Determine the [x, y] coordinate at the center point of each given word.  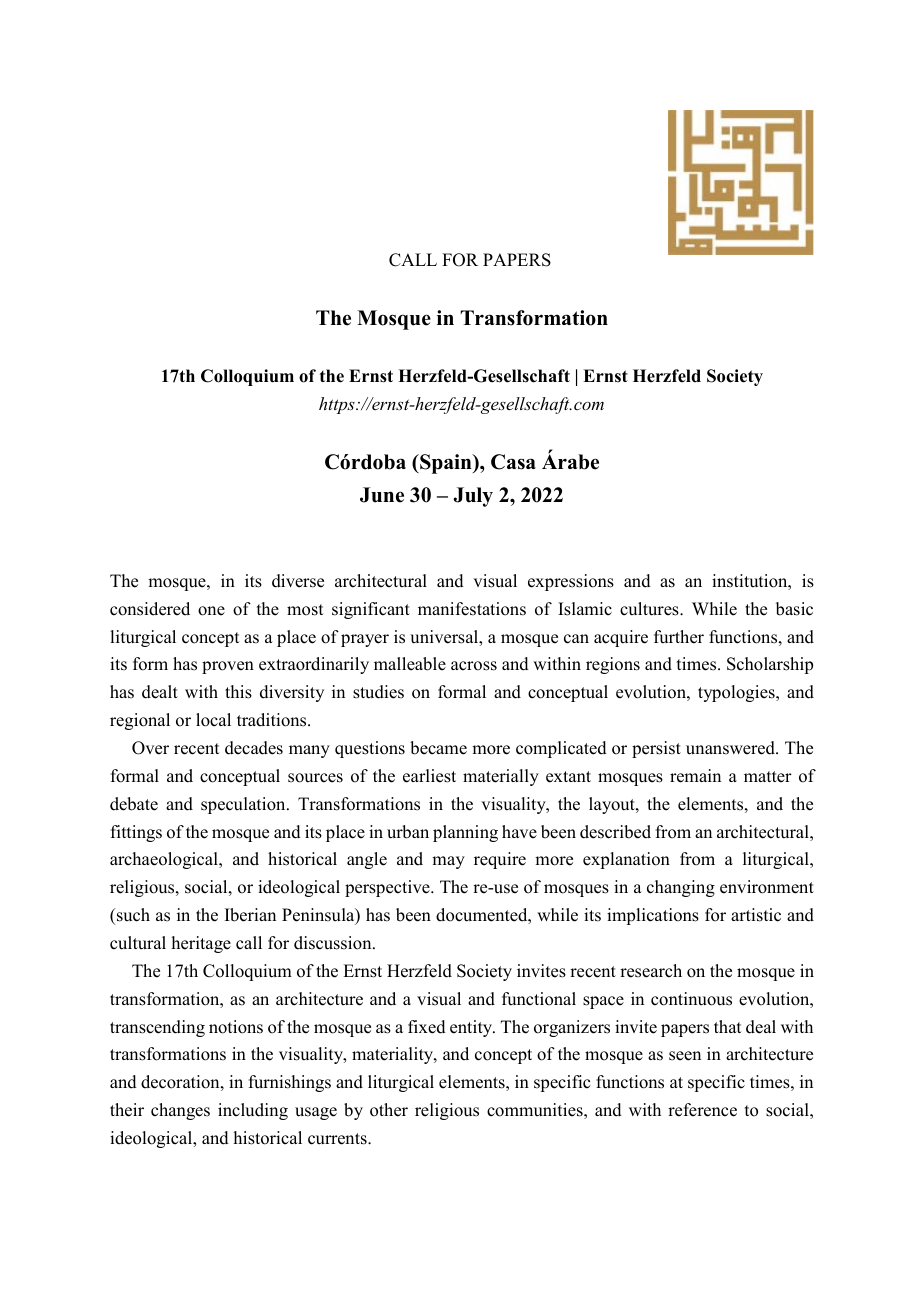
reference [702, 1110]
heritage [201, 944]
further [679, 637]
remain [695, 776]
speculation [244, 805]
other [389, 1110]
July [473, 497]
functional [539, 999]
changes [180, 1111]
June [382, 495]
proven [228, 667]
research [651, 971]
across [474, 666]
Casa [513, 462]
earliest [429, 776]
